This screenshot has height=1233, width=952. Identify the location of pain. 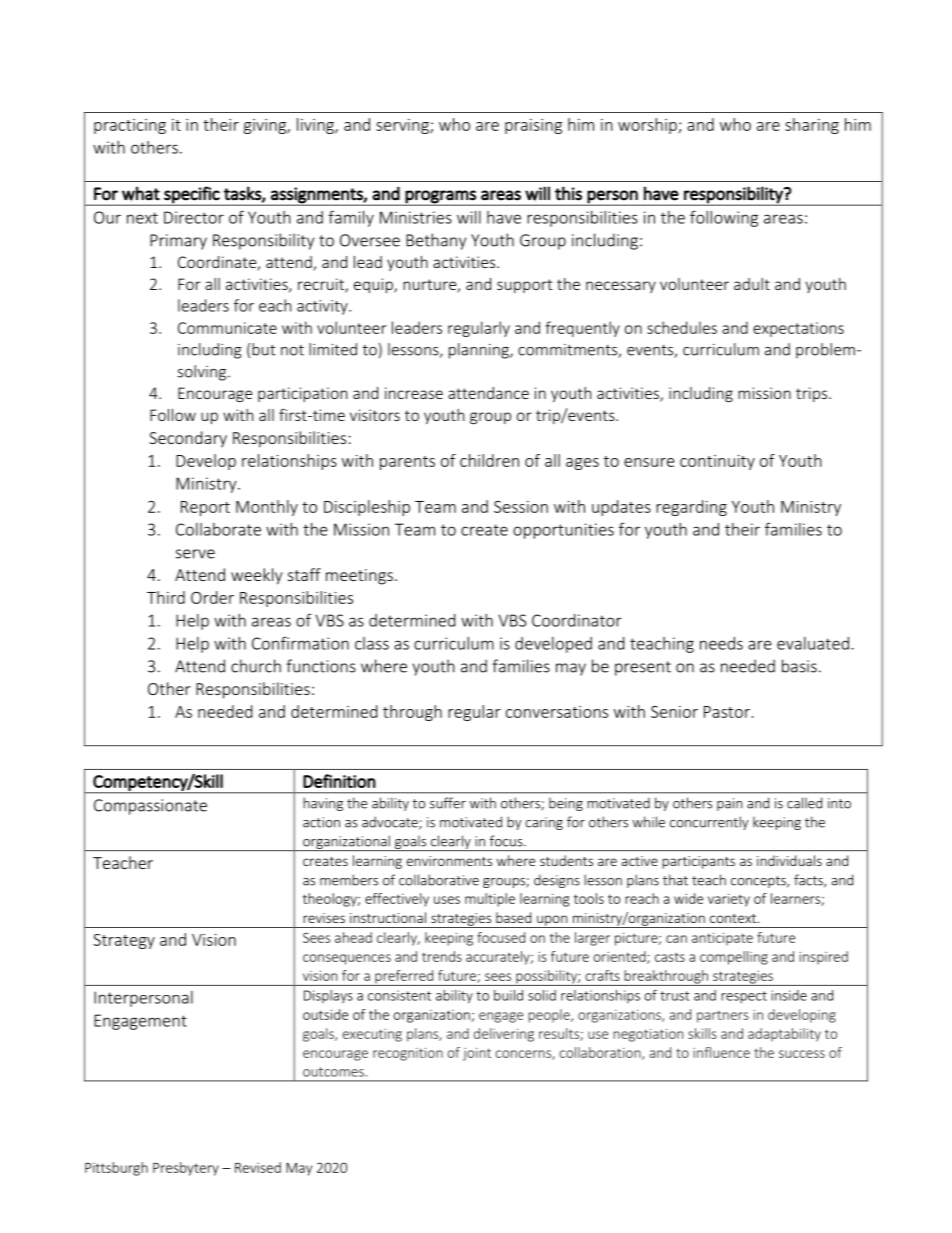
(729, 804).
